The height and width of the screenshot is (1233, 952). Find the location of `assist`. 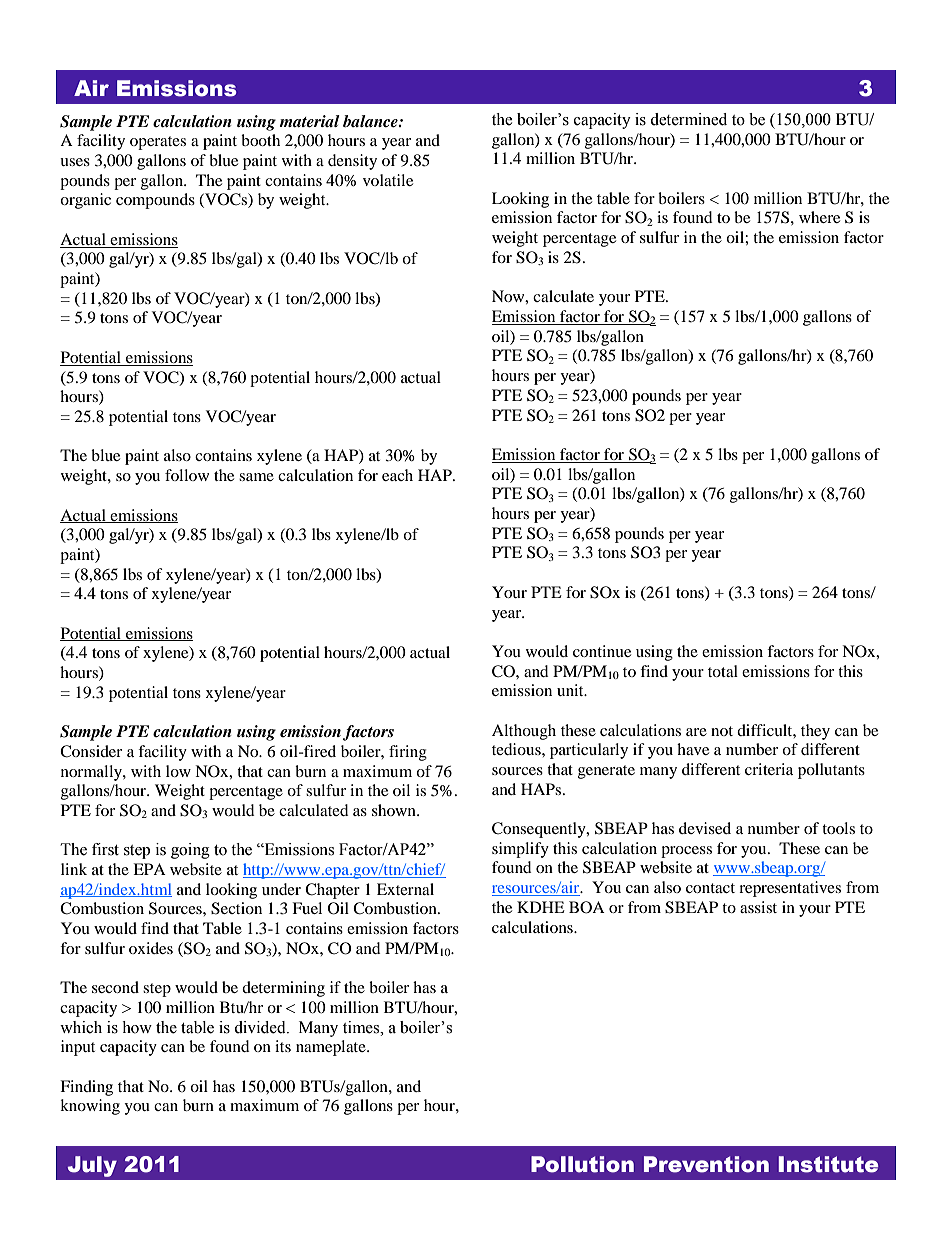

assist is located at coordinates (758, 907).
